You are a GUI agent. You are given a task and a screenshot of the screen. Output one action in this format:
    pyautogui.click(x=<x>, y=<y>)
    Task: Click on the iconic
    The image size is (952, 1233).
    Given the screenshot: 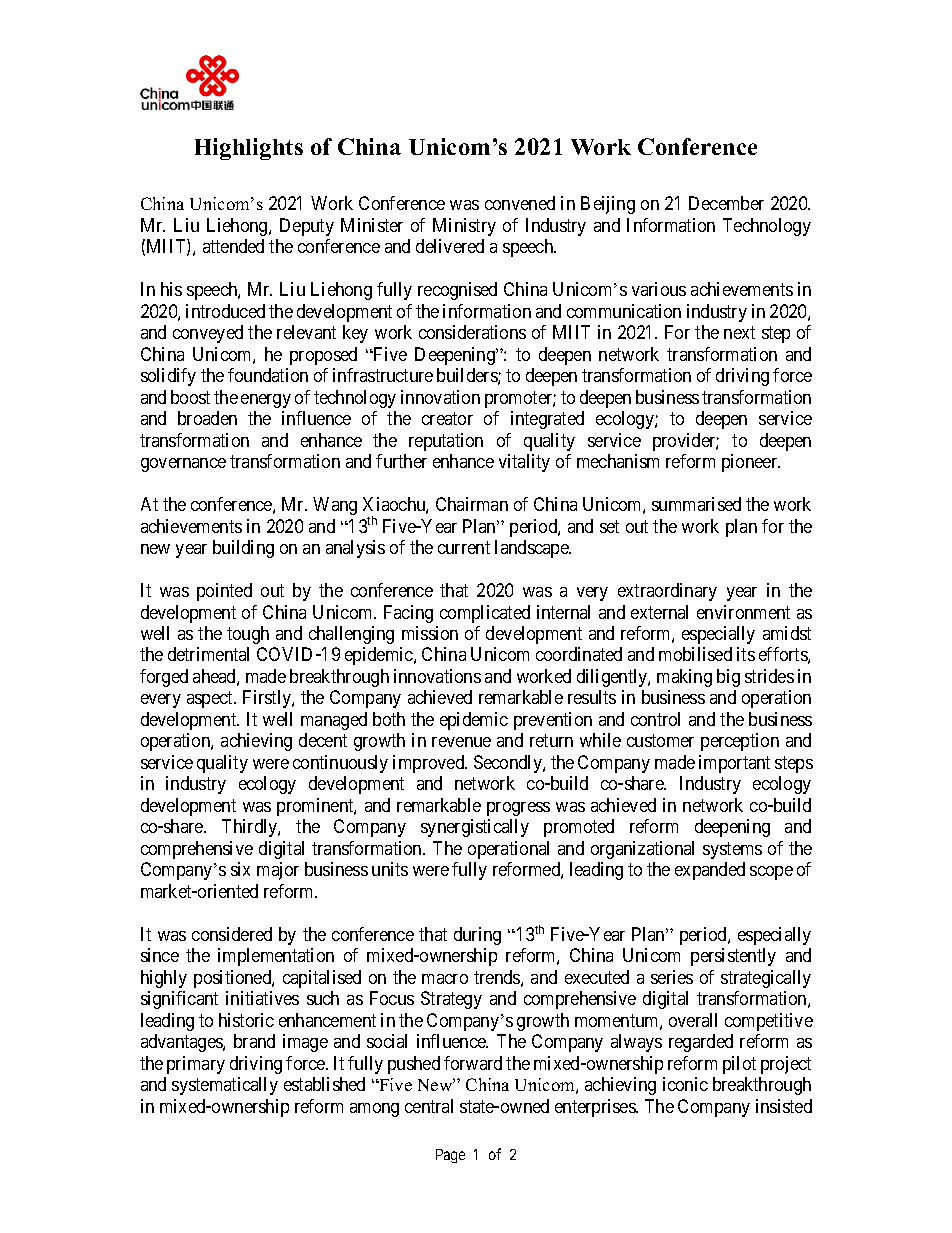 What is the action you would take?
    pyautogui.click(x=685, y=1084)
